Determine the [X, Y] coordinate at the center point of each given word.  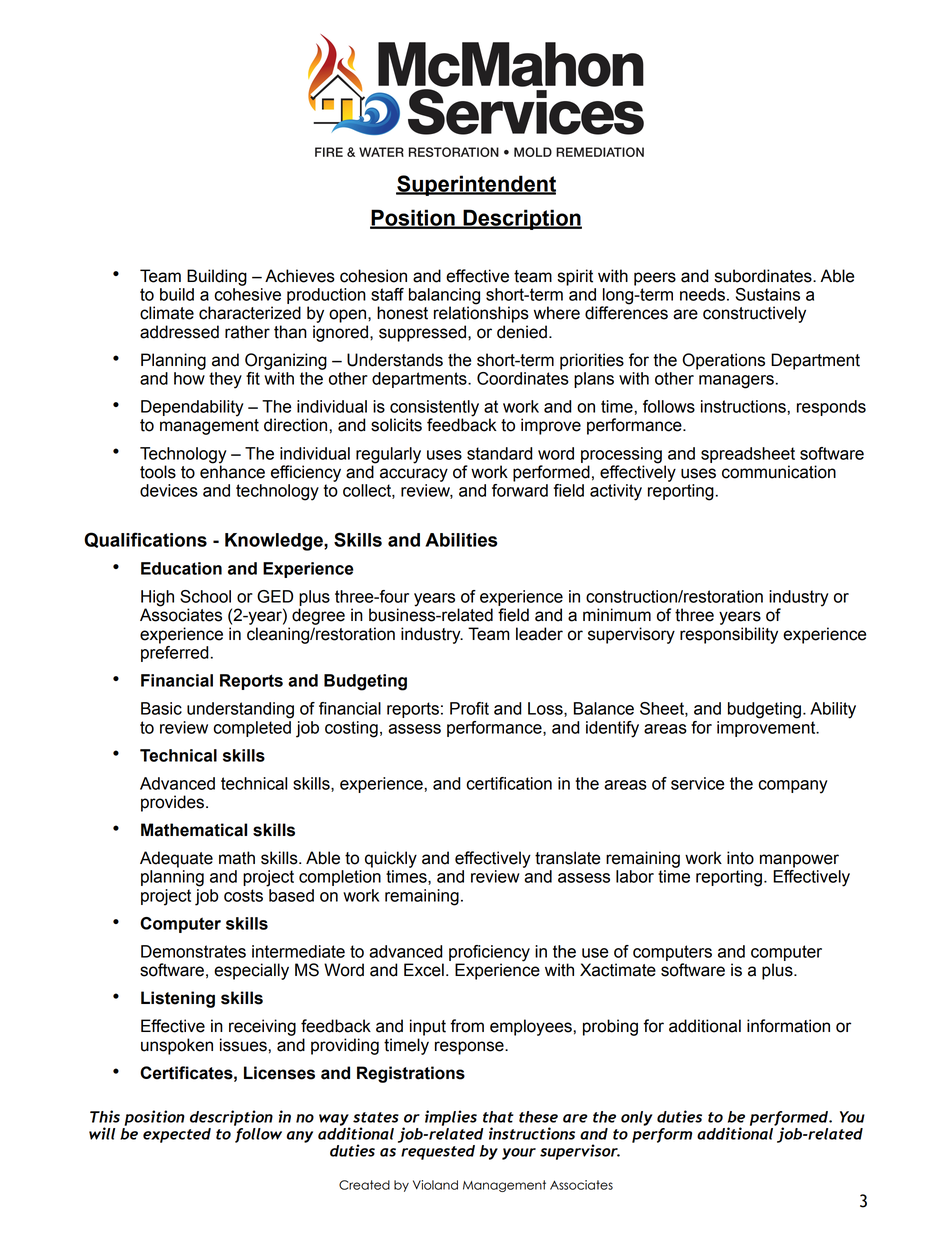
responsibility [729, 635]
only [637, 1118]
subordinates [764, 276]
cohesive [247, 294]
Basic [161, 708]
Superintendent [476, 185]
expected [177, 1135]
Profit [469, 708]
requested [438, 1152]
